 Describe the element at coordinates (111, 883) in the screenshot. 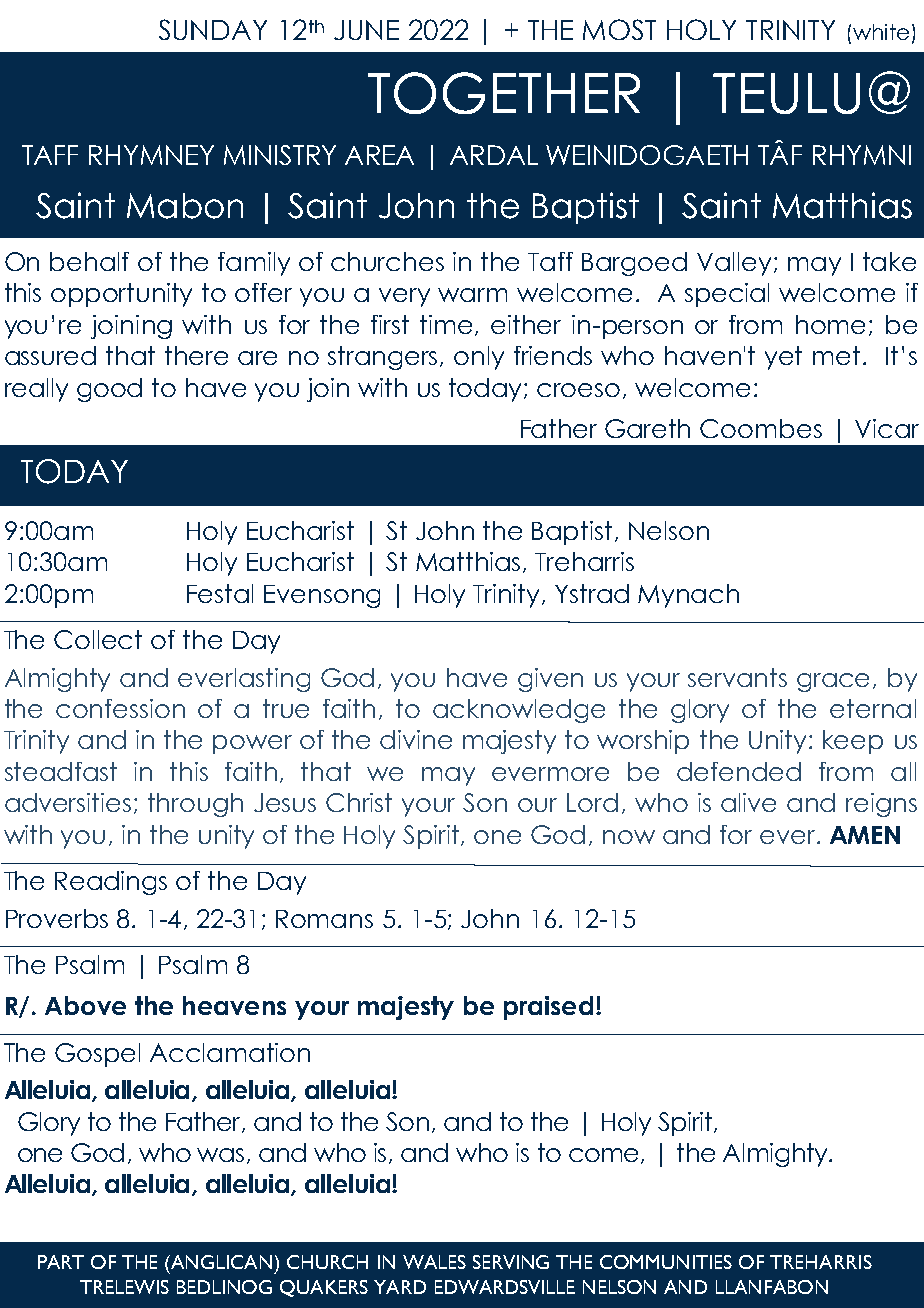

I see `Readings` at that location.
